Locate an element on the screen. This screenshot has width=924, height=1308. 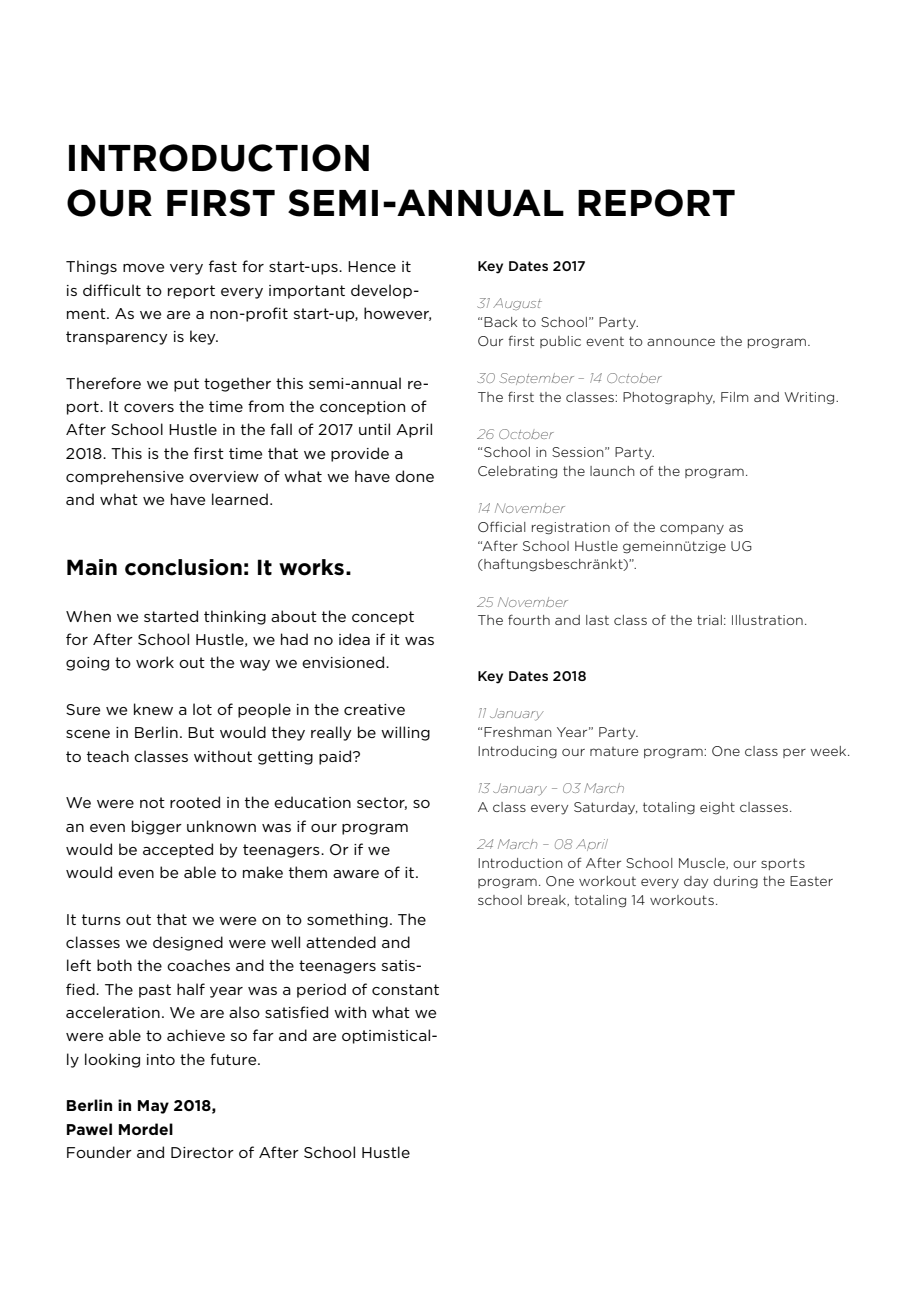
Muscle is located at coordinates (703, 864).
